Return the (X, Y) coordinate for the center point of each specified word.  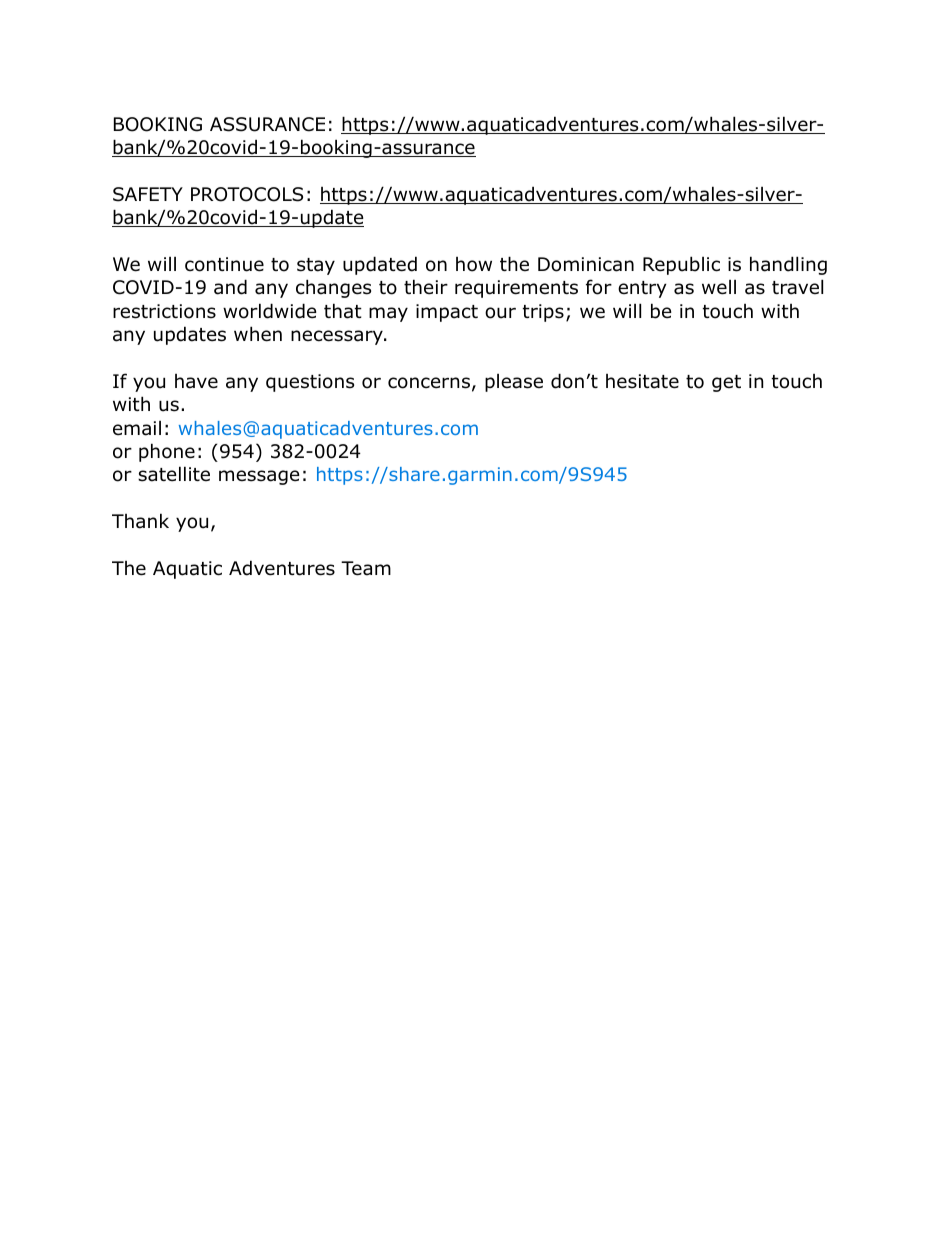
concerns (429, 383)
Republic (681, 265)
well (719, 287)
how (474, 264)
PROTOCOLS (247, 194)
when (258, 334)
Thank (140, 521)
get (726, 383)
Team (366, 568)
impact (447, 313)
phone (167, 452)
